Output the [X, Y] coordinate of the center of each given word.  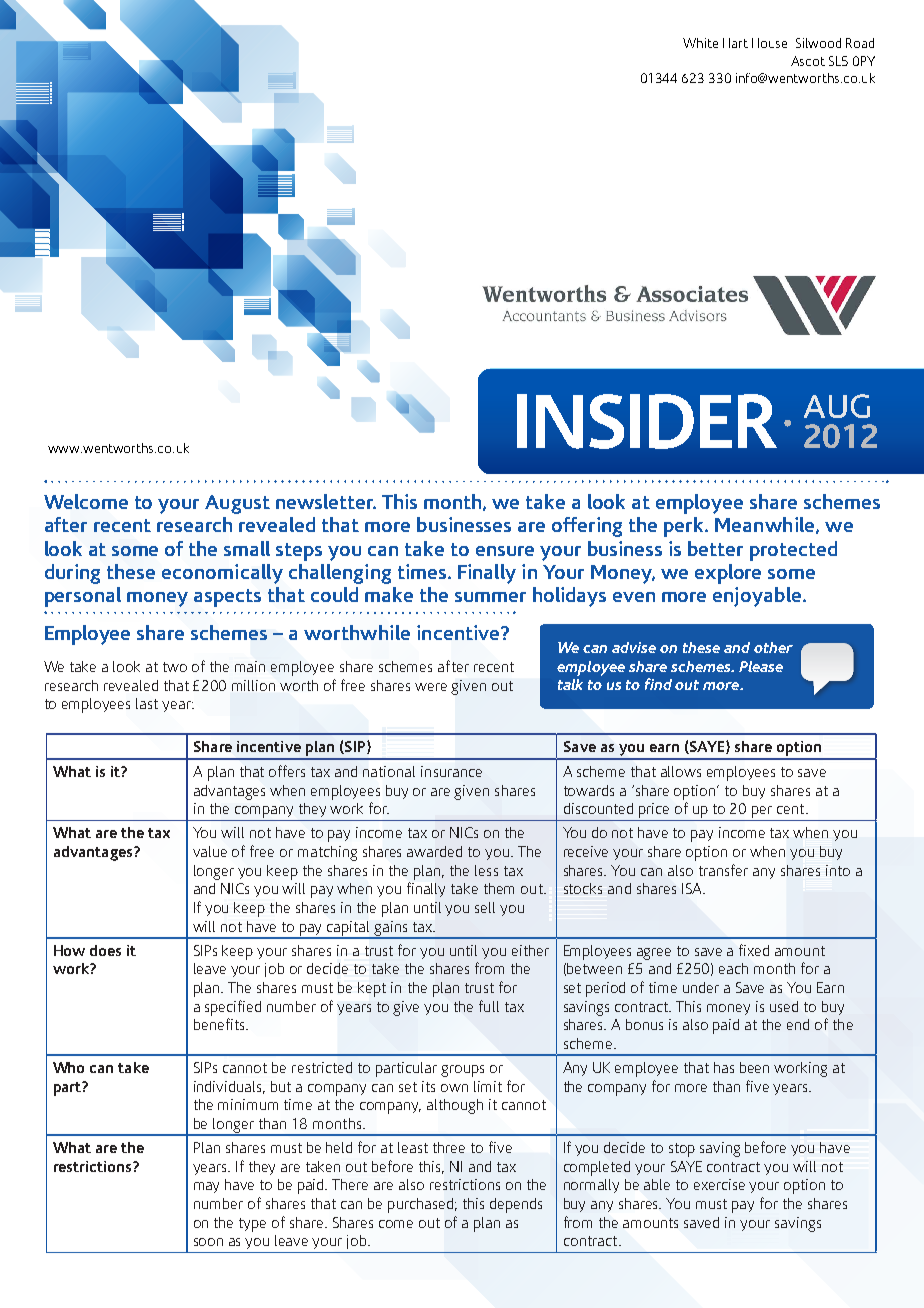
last [147, 703]
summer [490, 597]
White [700, 43]
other [773, 647]
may [206, 1187]
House [769, 43]
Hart [735, 43]
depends [516, 1205]
